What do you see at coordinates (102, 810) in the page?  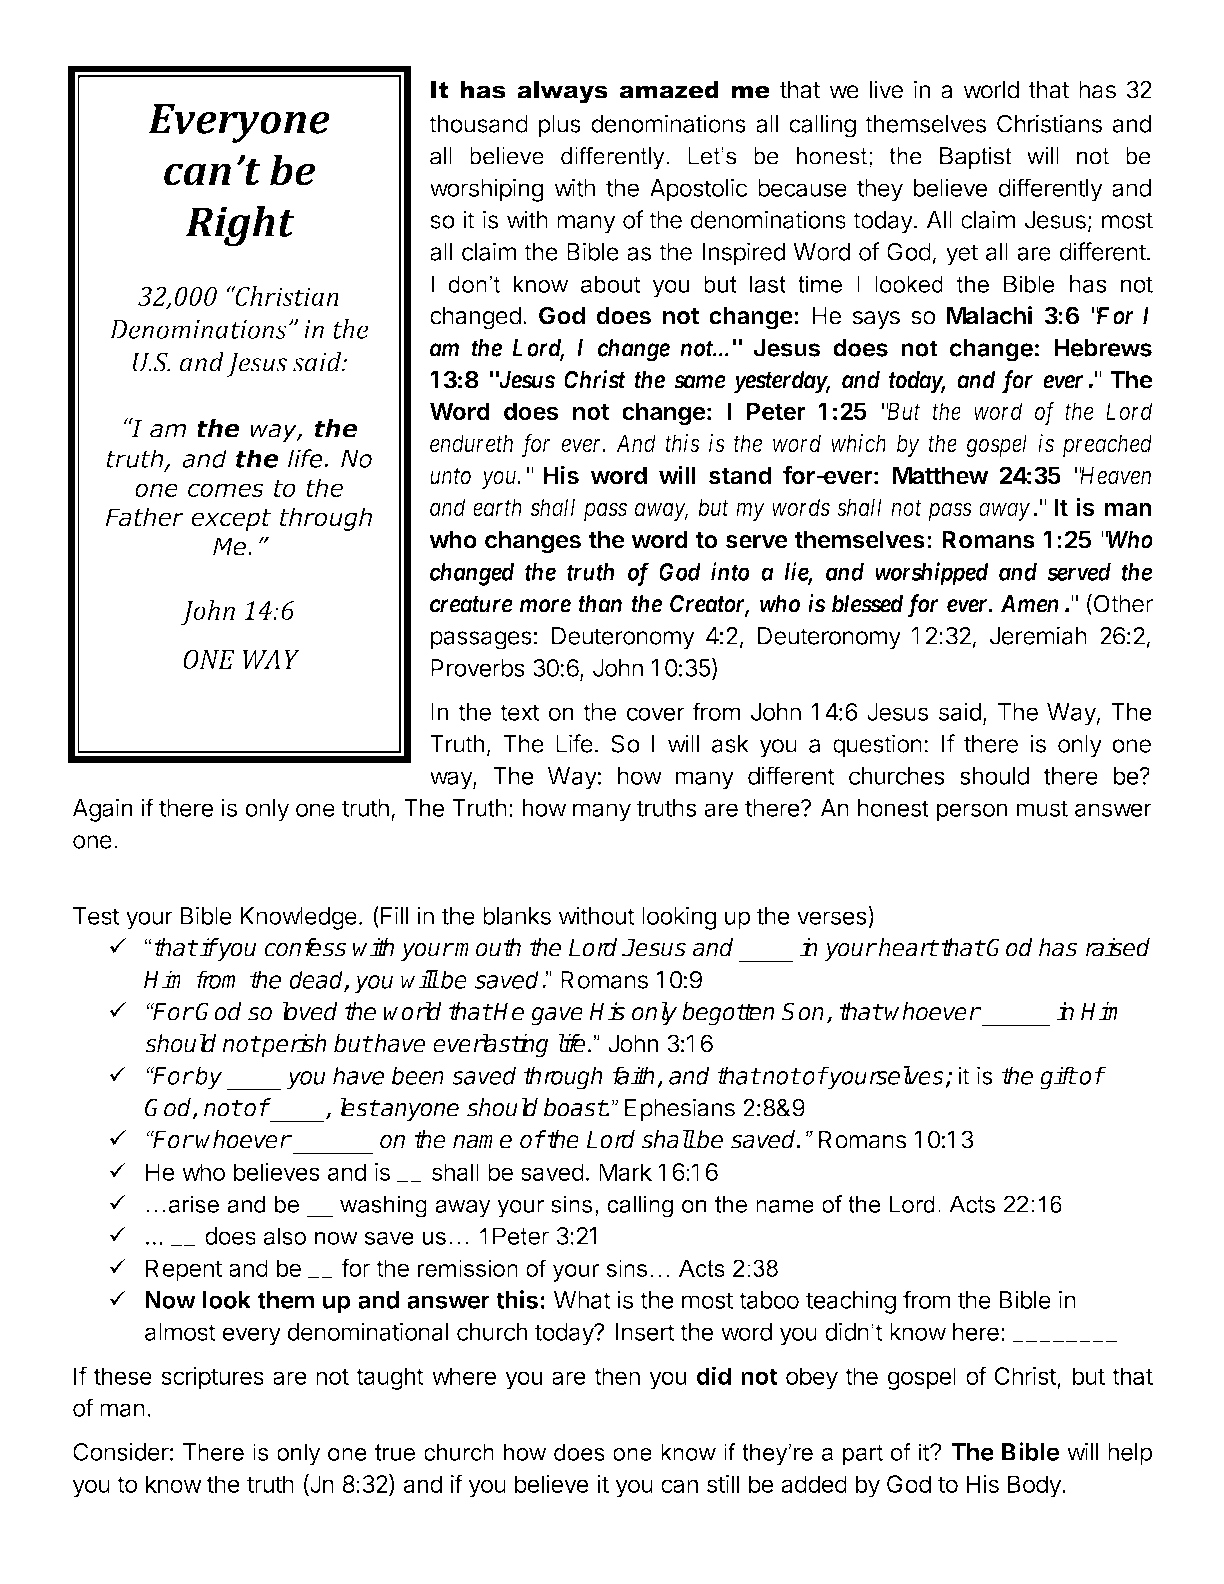 I see `Again` at bounding box center [102, 810].
